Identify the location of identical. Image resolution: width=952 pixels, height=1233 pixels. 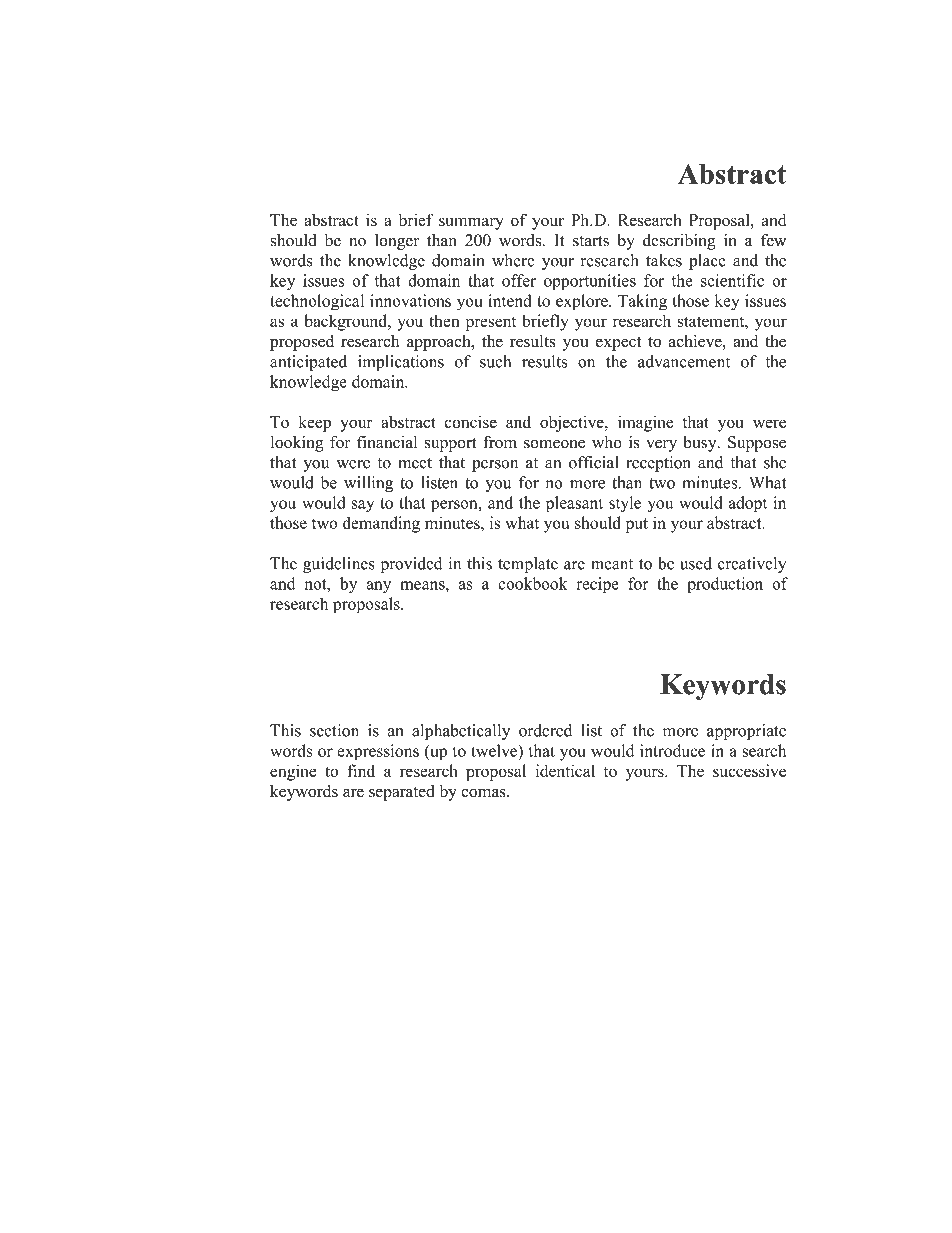
(565, 770).
